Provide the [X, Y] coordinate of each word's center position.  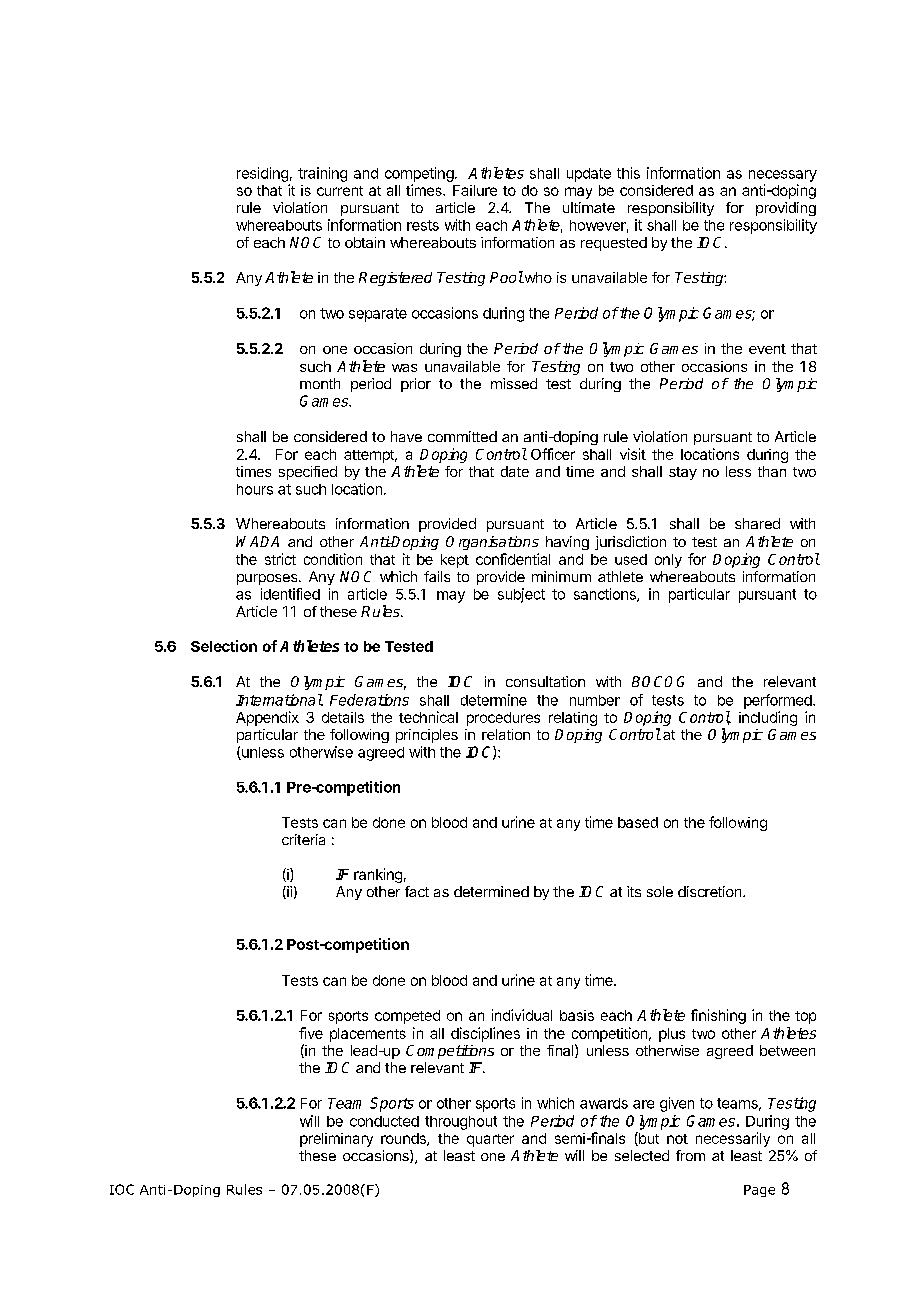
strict [280, 559]
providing [786, 209]
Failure [475, 190]
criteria [303, 839]
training [322, 174]
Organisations [492, 543]
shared [757, 523]
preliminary [336, 1140]
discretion [711, 891]
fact [417, 891]
